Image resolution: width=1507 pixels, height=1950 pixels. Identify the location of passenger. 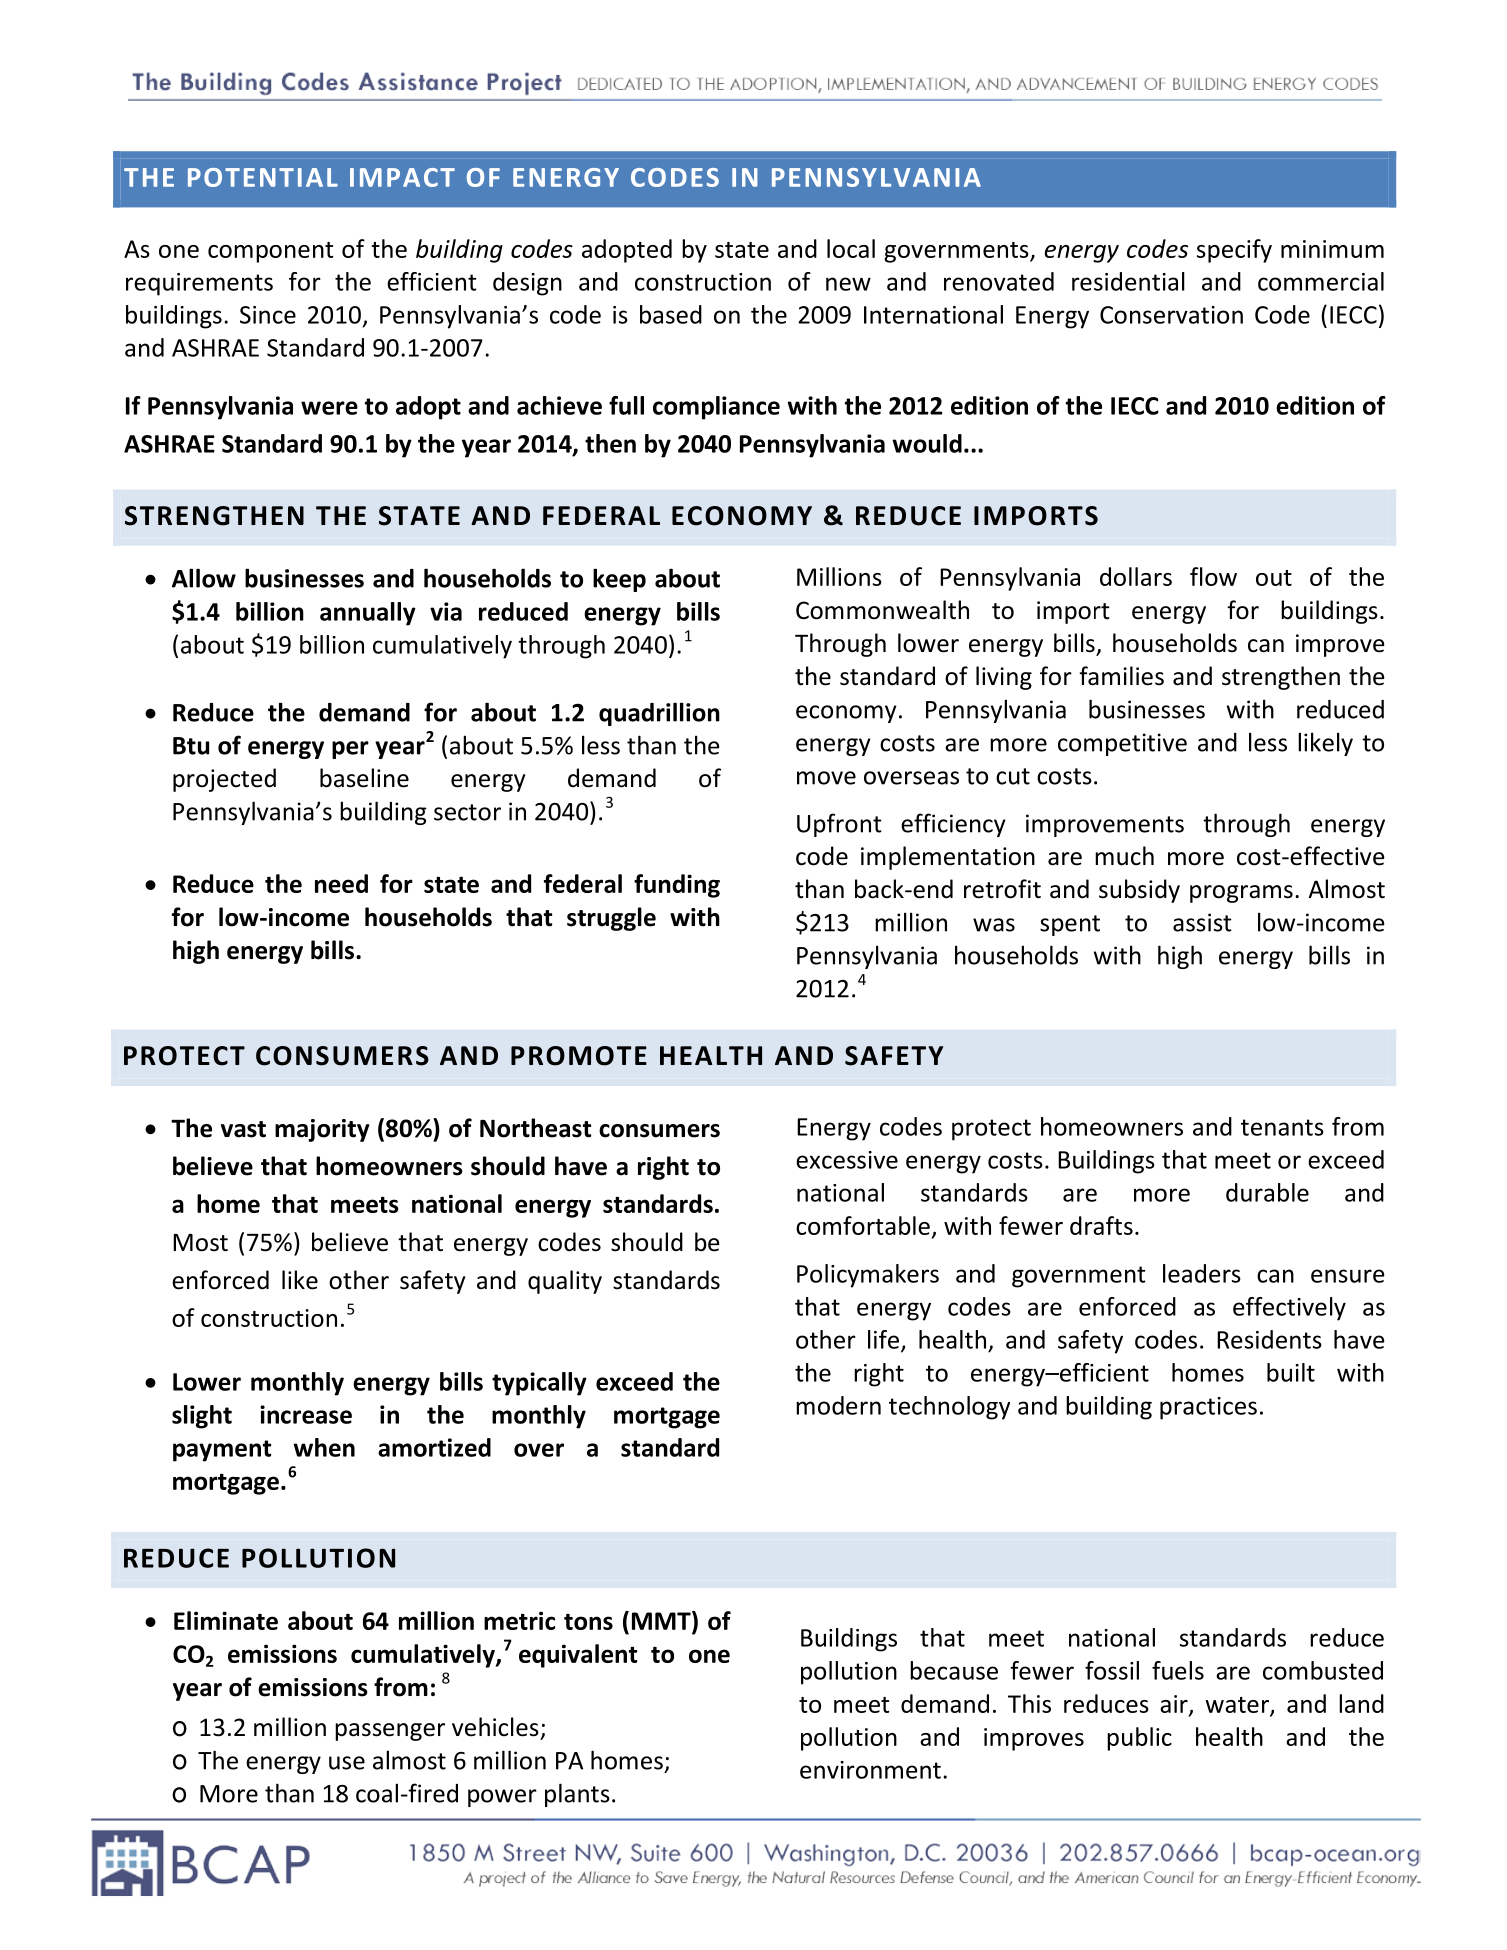
(390, 1732).
